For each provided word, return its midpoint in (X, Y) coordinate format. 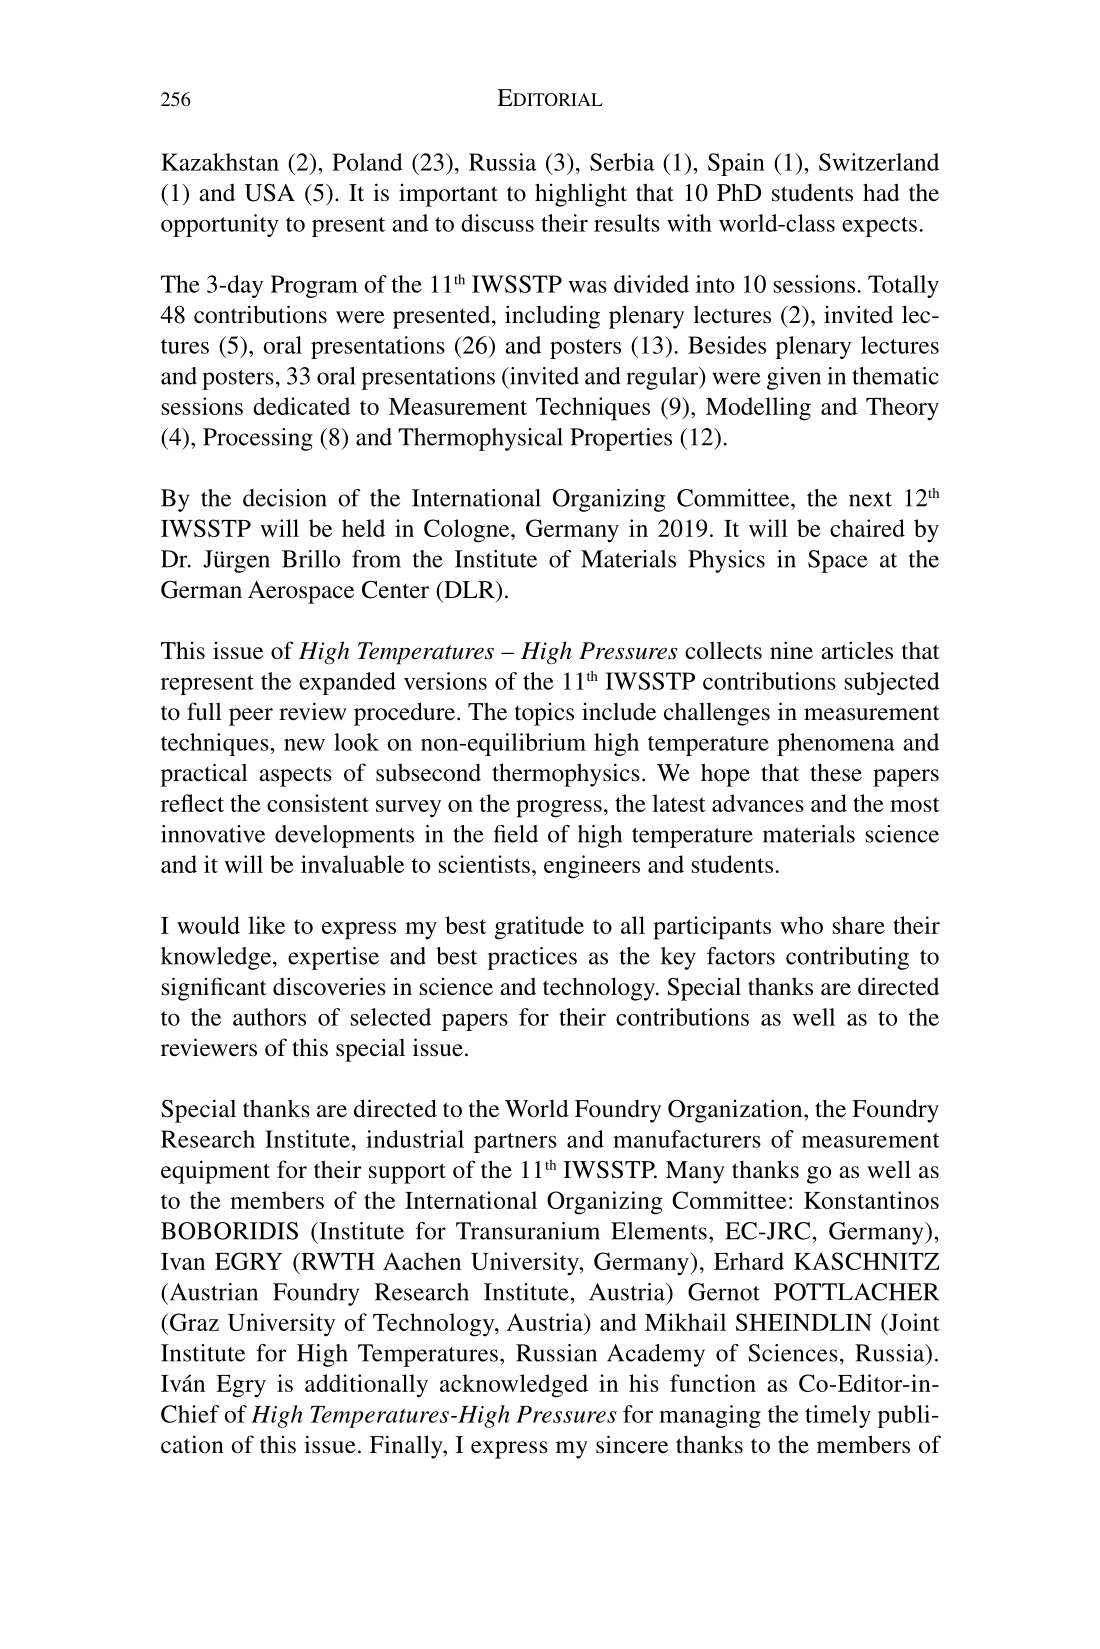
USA (269, 193)
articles (857, 650)
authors (269, 1017)
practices (532, 958)
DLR (469, 589)
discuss (497, 223)
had (881, 192)
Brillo (311, 559)
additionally (366, 1386)
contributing (847, 958)
